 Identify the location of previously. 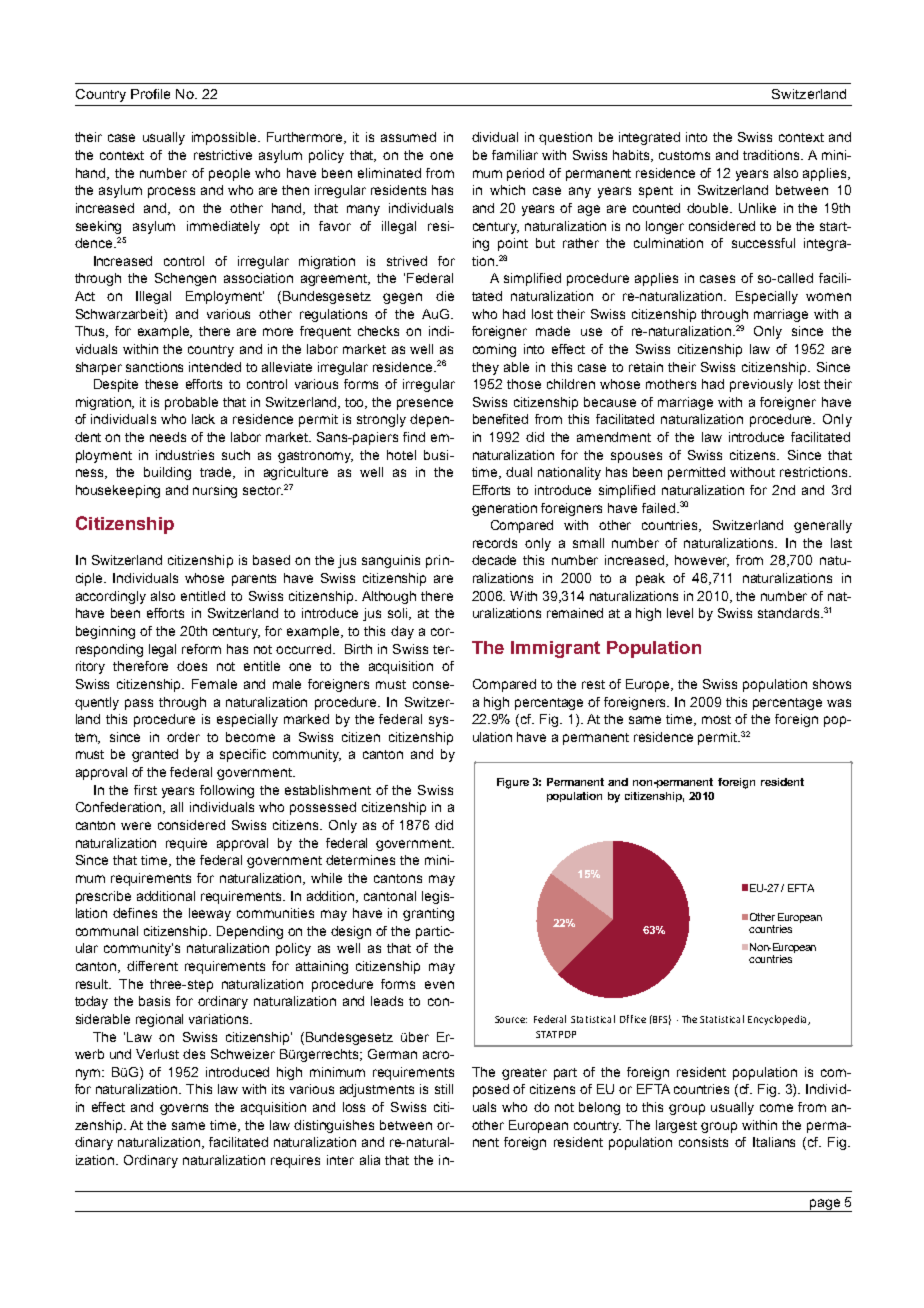
(761, 385).
